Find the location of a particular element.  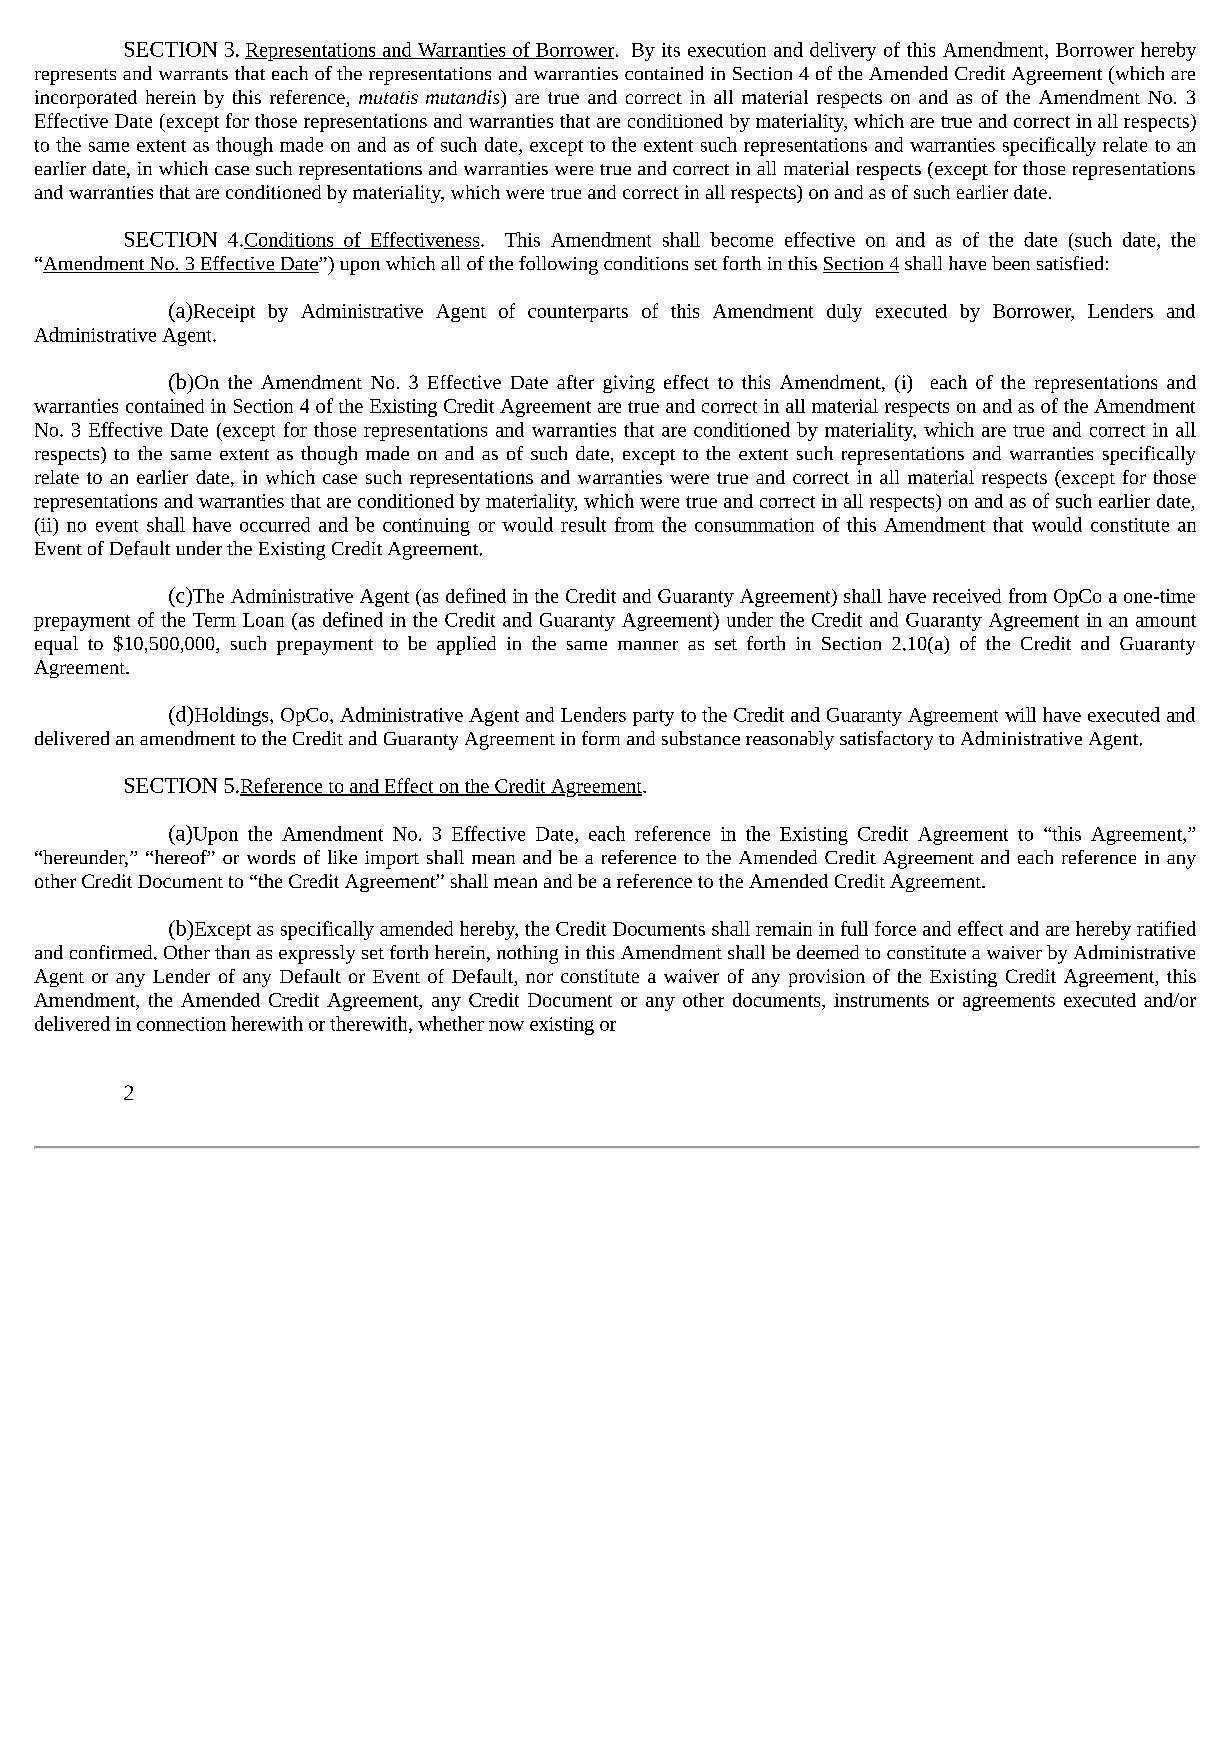

delivery is located at coordinates (843, 51).
